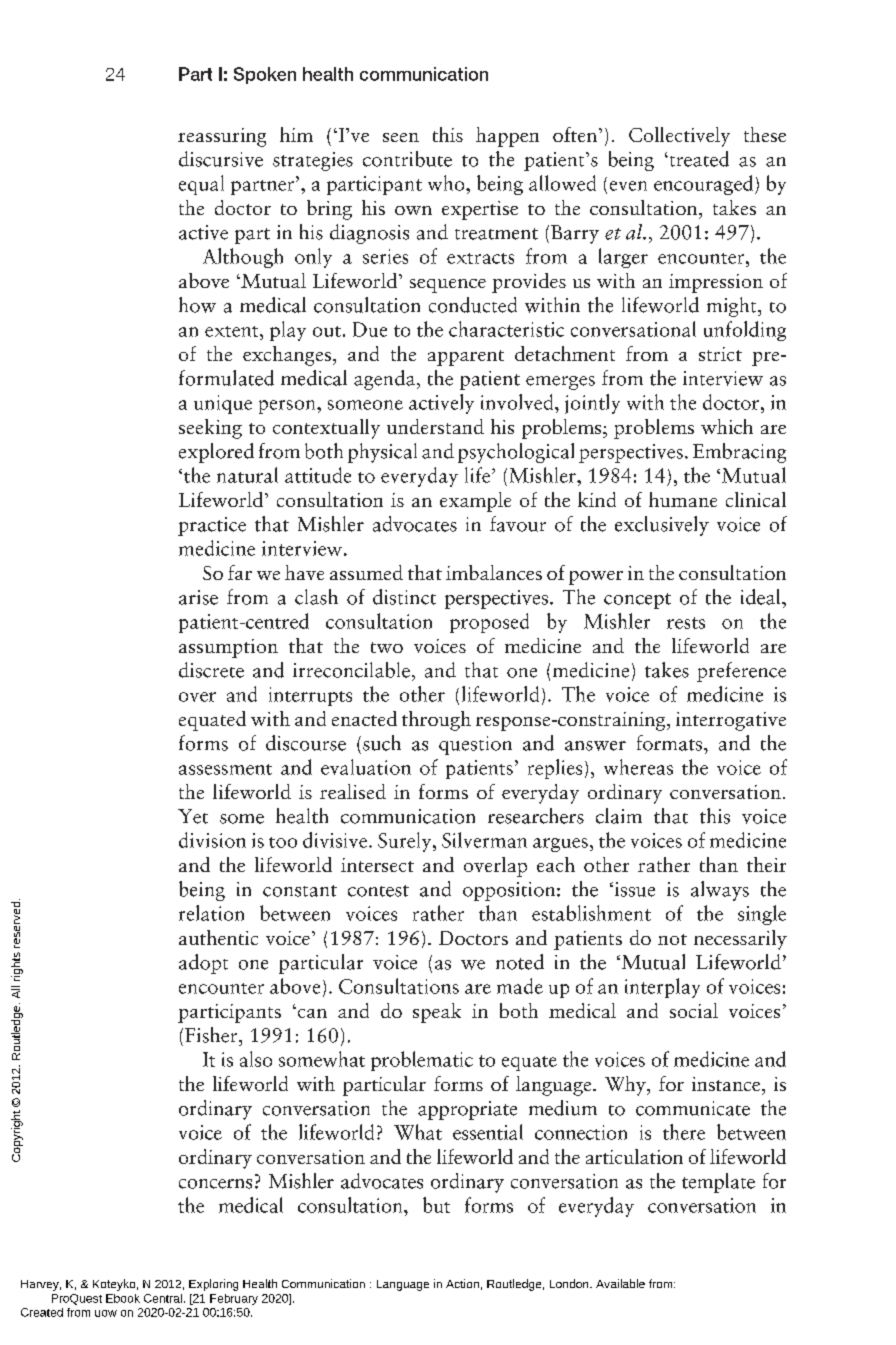 The image size is (896, 1345). What do you see at coordinates (215, 1184) in the screenshot?
I see `concerns` at bounding box center [215, 1184].
